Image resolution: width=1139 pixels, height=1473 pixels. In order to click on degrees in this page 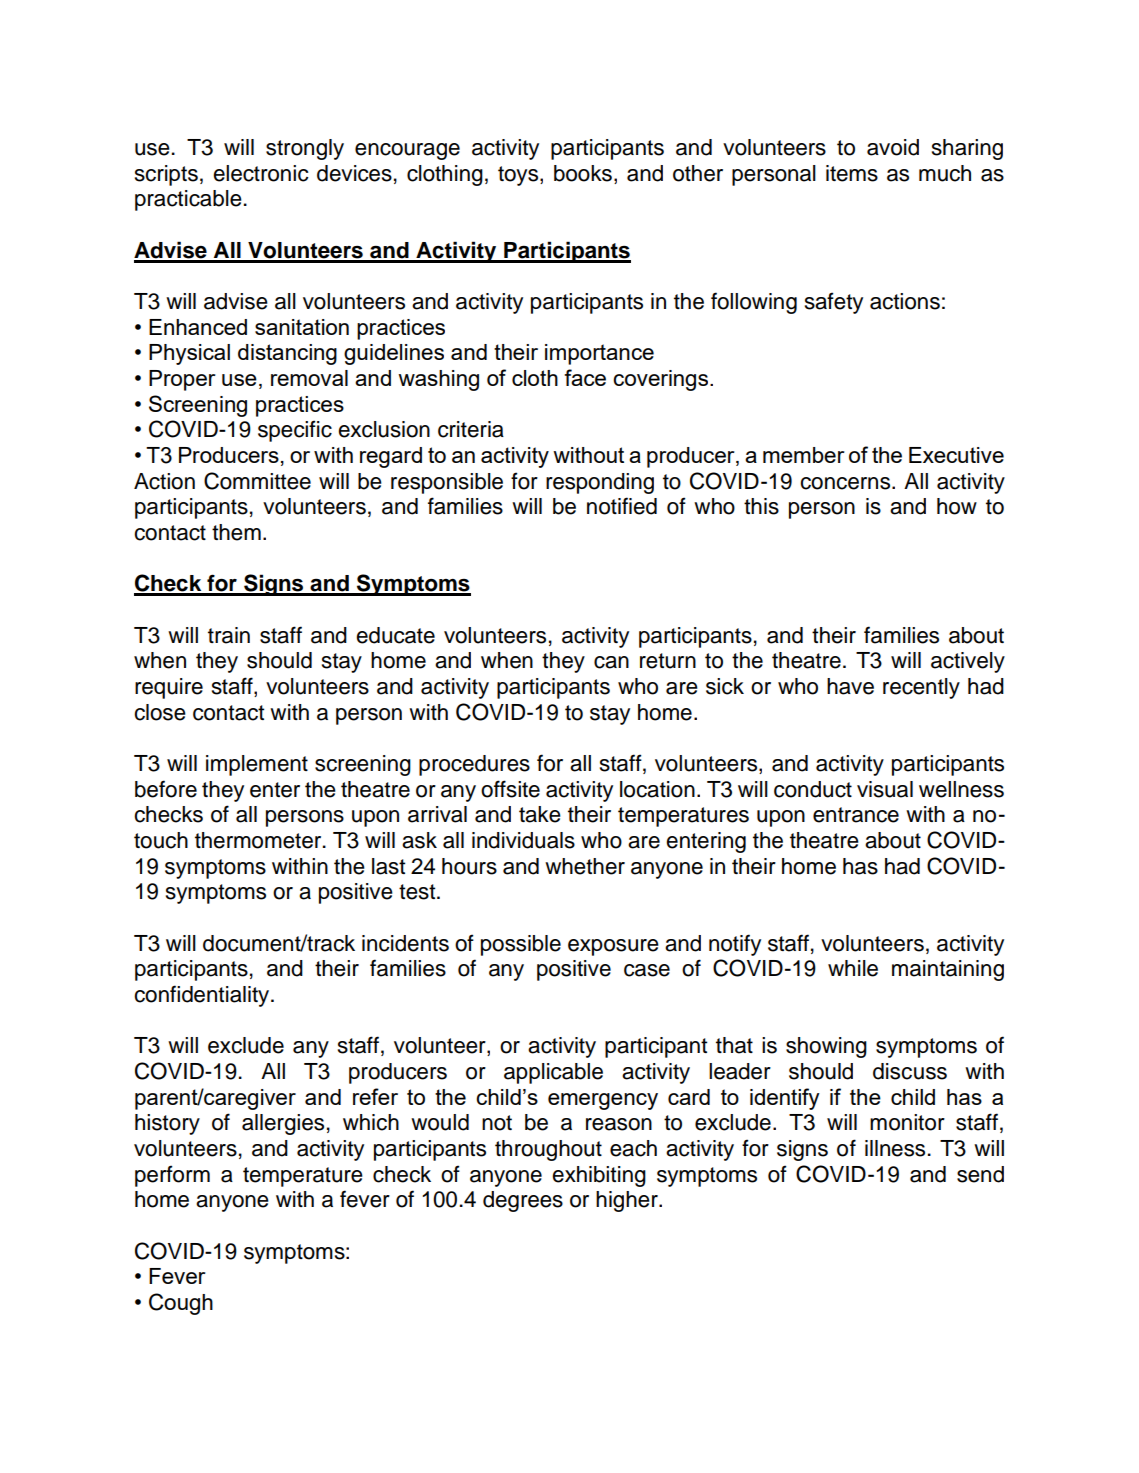, I will do `click(523, 1201)`.
